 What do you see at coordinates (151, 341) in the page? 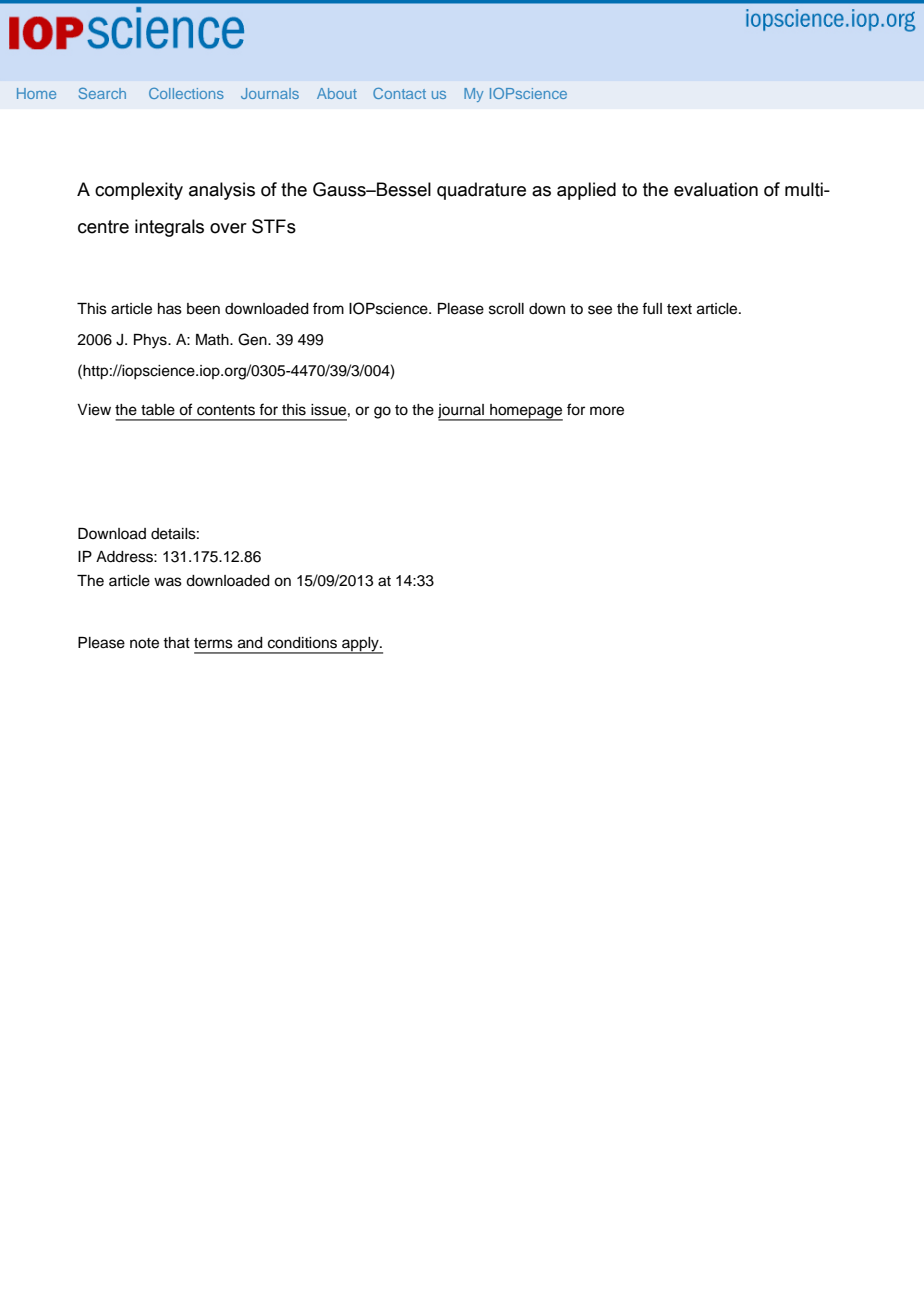
I see `Phys` at bounding box center [151, 341].
